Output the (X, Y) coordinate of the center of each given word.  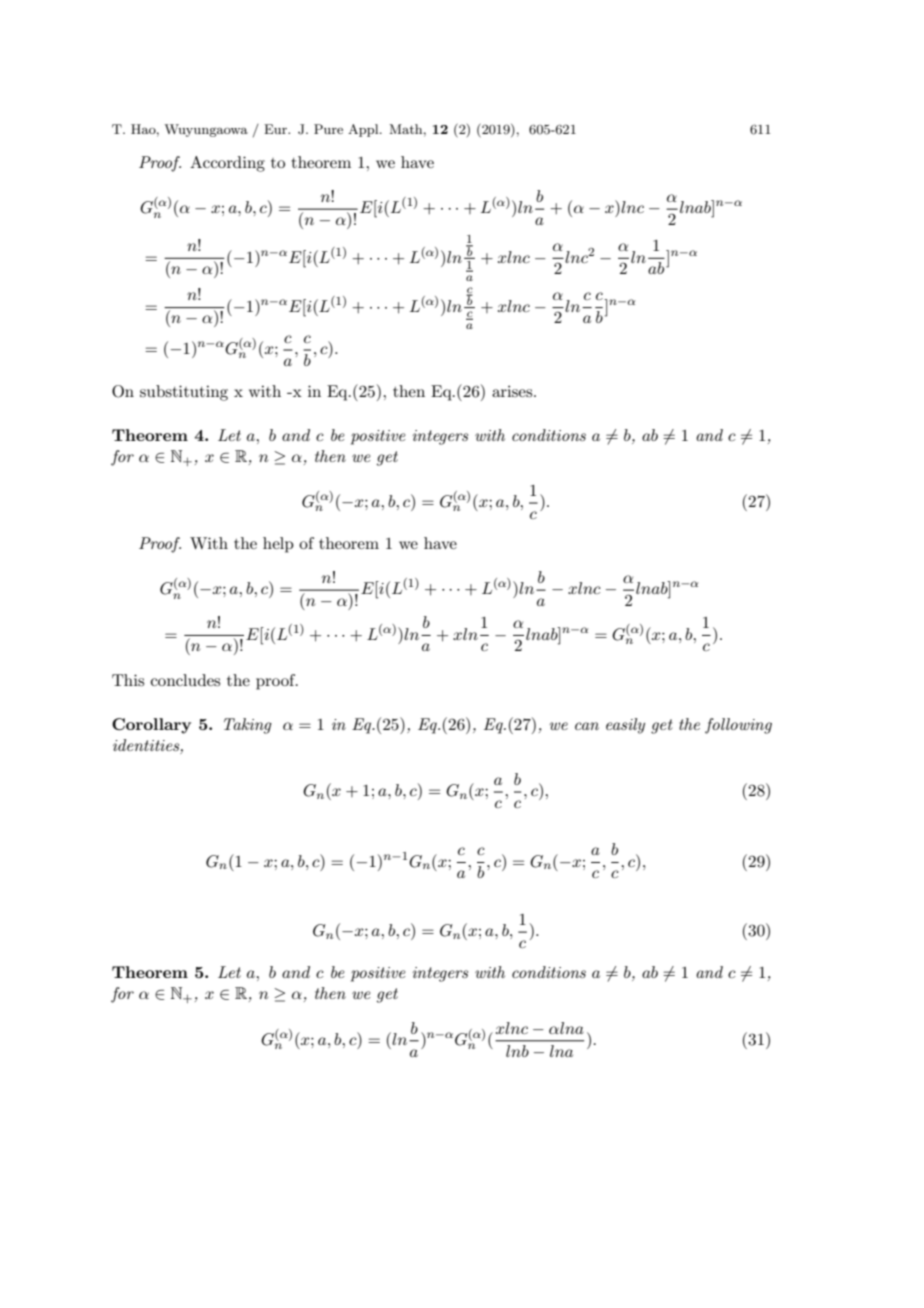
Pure (328, 129)
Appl (364, 130)
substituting (184, 393)
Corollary (151, 726)
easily (625, 726)
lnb (517, 1051)
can (587, 726)
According (227, 164)
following (738, 726)
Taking (248, 726)
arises (513, 391)
